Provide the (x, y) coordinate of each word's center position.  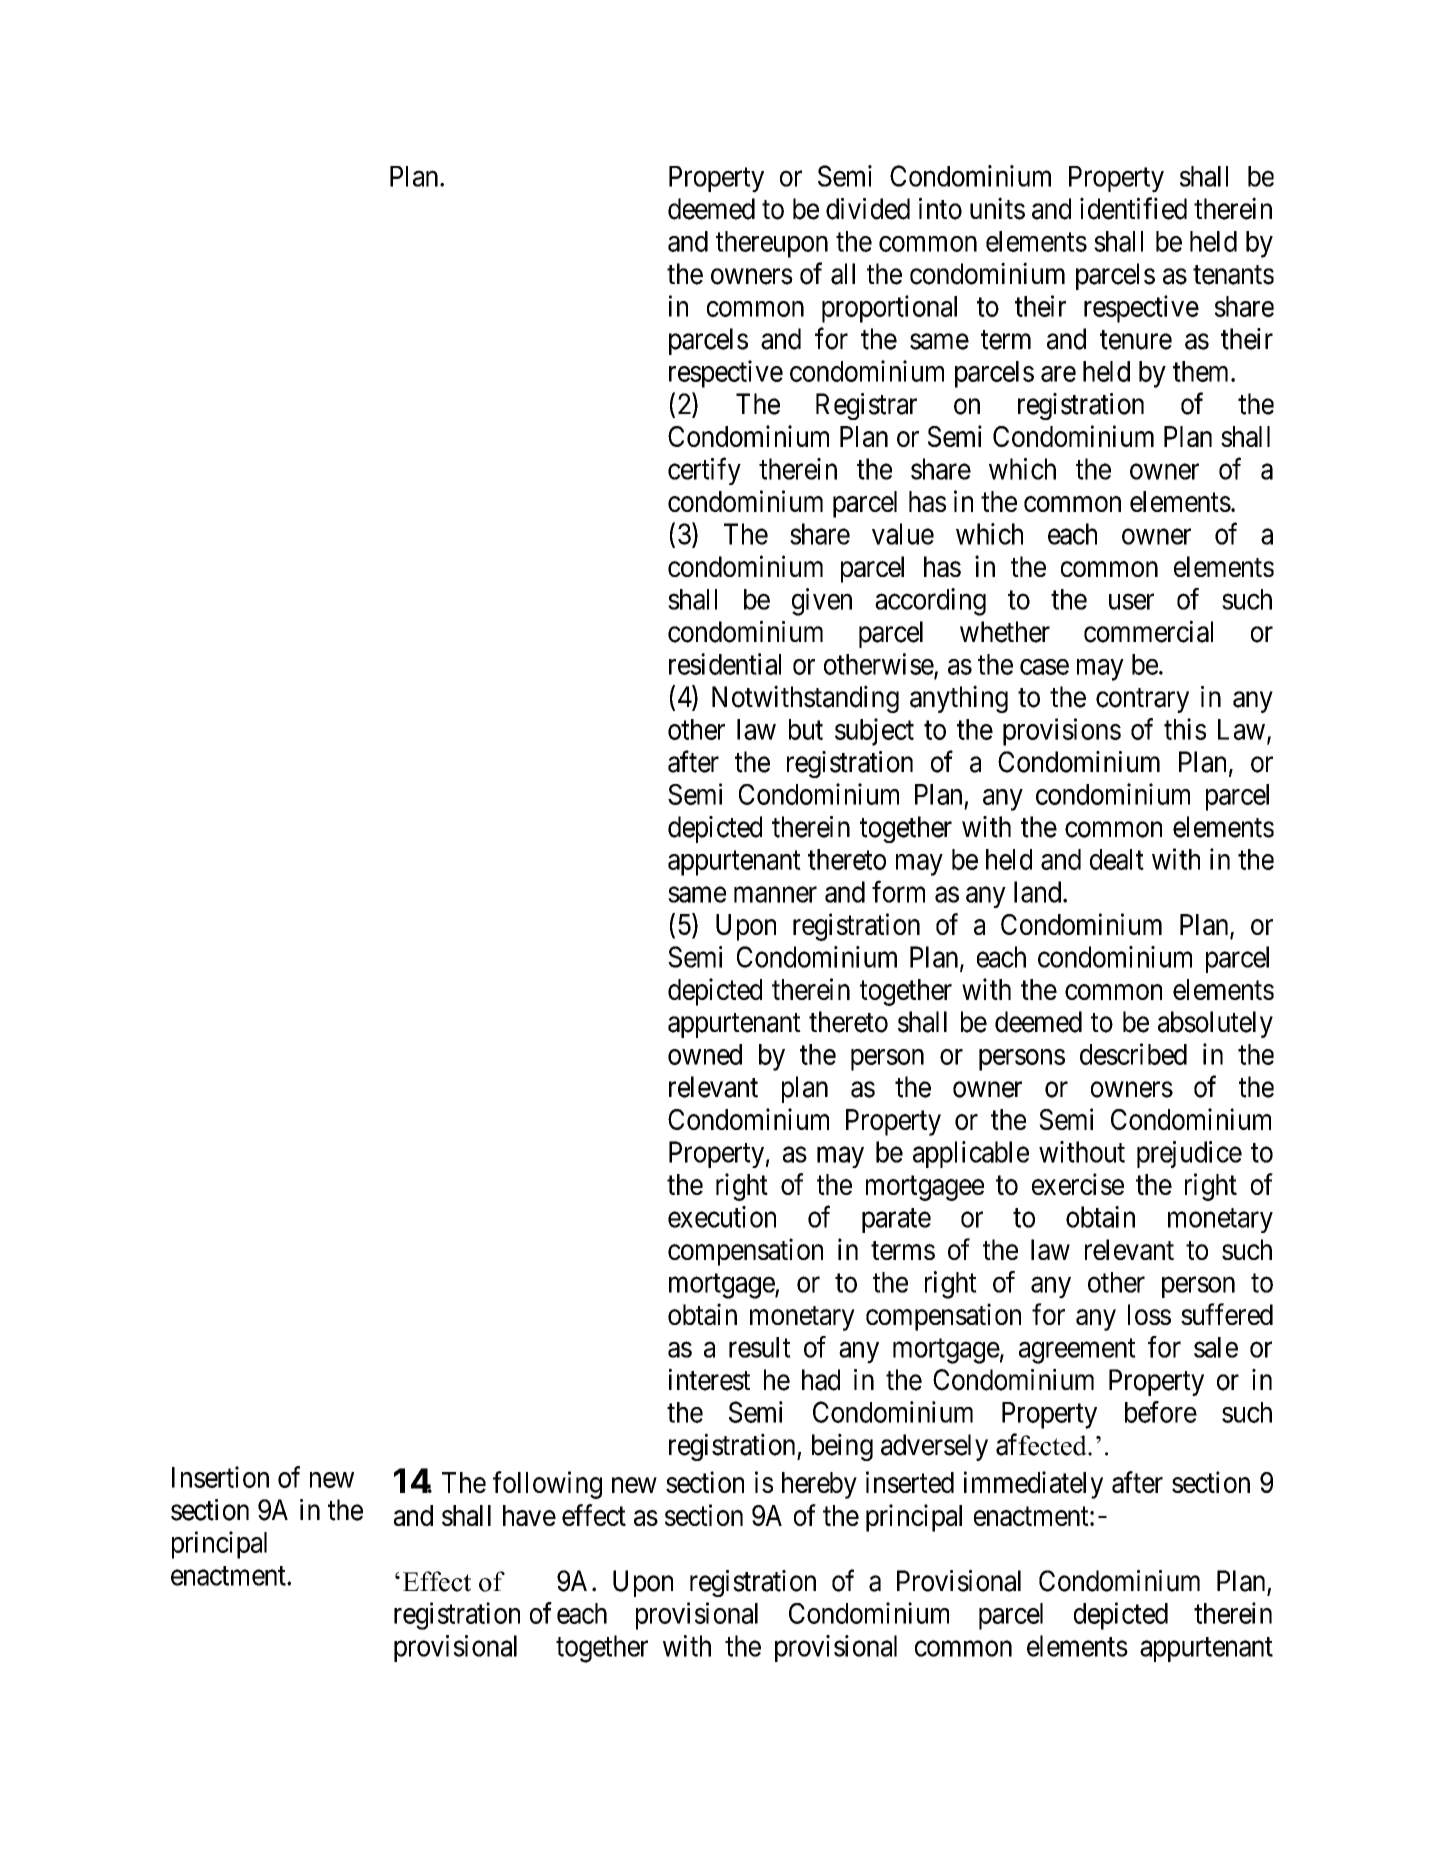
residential (725, 664)
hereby (819, 1485)
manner (775, 895)
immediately (1033, 1485)
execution (722, 1217)
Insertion (220, 1477)
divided (868, 209)
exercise (1078, 1184)
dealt (1117, 859)
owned (705, 1054)
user (1131, 602)
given (822, 602)
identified (1133, 208)
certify (704, 471)
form (898, 891)
